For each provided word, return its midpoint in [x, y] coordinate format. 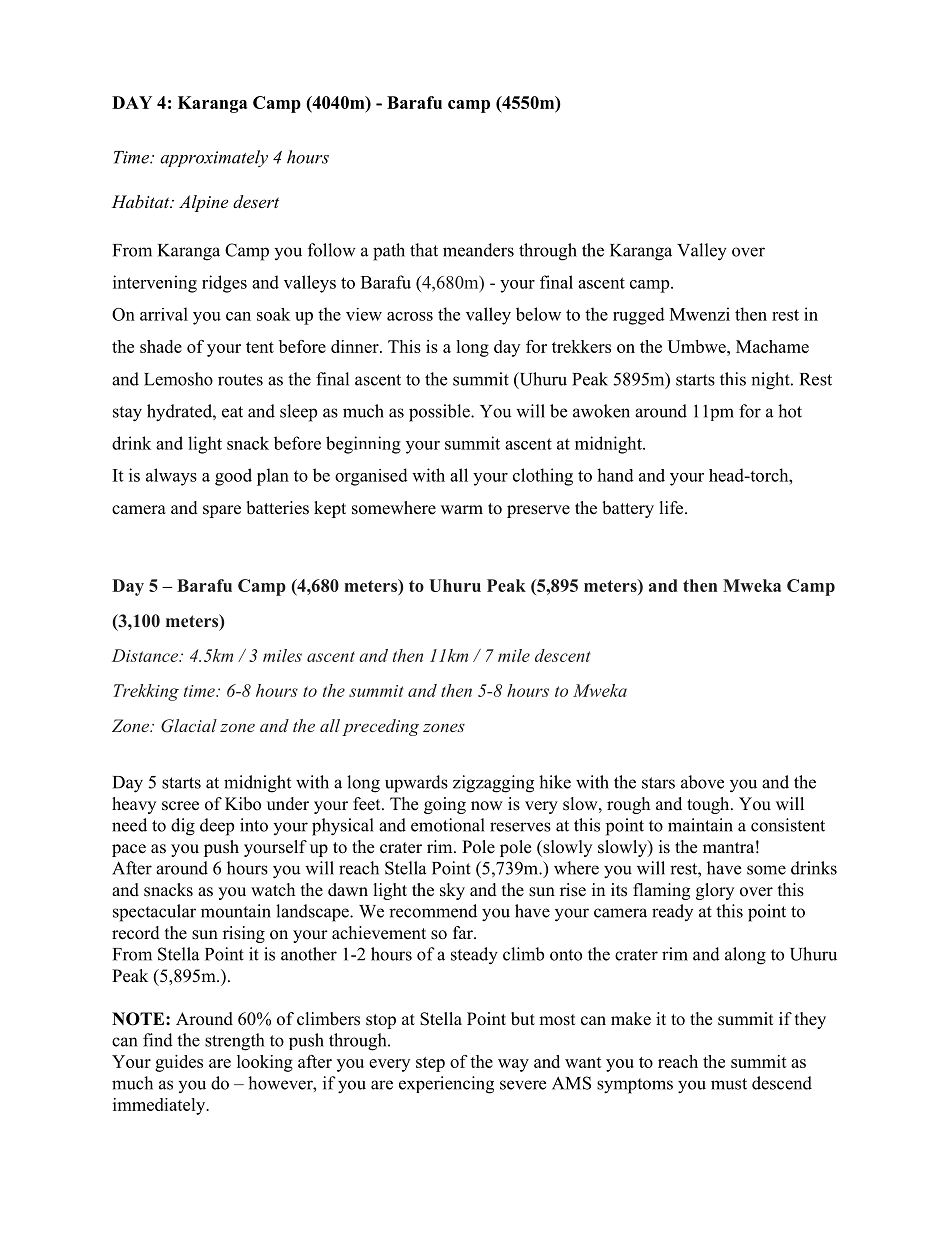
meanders [478, 250]
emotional [448, 825]
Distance [146, 655]
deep [217, 827]
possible [440, 413]
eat [232, 412]
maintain [700, 825]
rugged [639, 316]
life [673, 508]
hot [790, 411]
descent [562, 655]
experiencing [446, 1085]
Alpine [203, 203]
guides [179, 1063]
